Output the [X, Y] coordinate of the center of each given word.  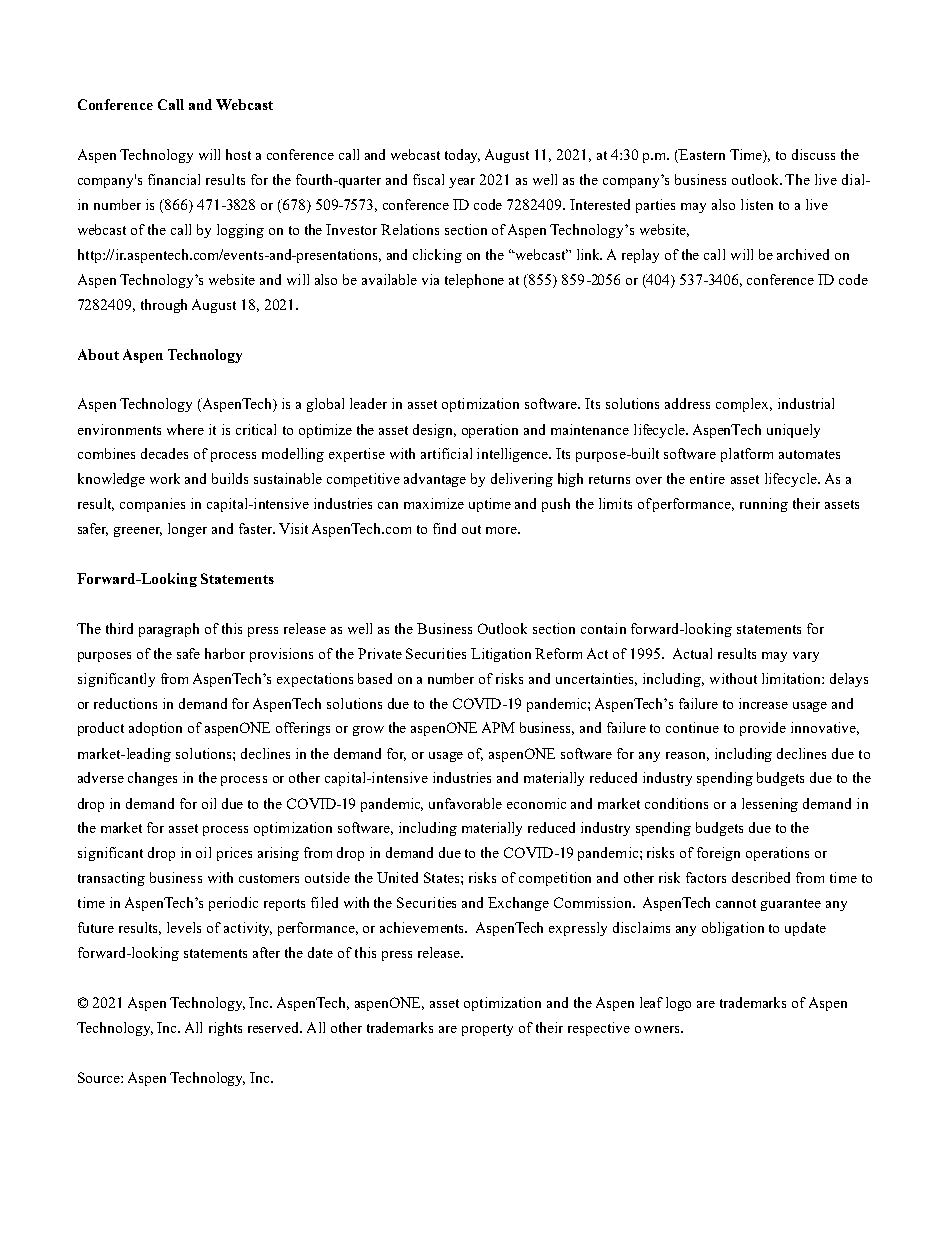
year [462, 183]
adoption [155, 729]
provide [763, 729]
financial [174, 179]
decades [164, 453]
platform [747, 455]
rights [225, 1029]
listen [757, 204]
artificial [446, 453]
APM [498, 727]
